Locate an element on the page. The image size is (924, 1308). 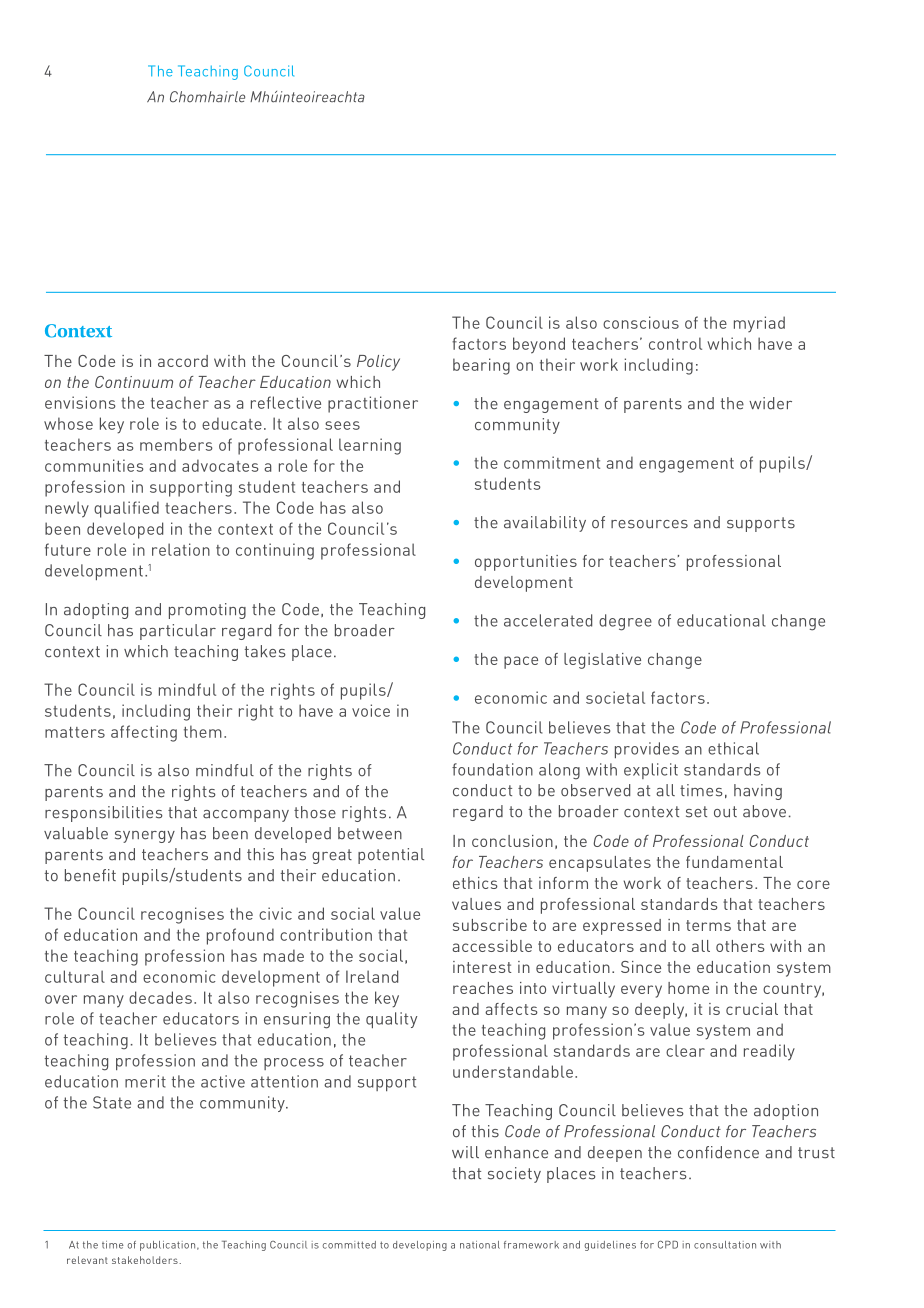
foundation is located at coordinates (492, 769).
